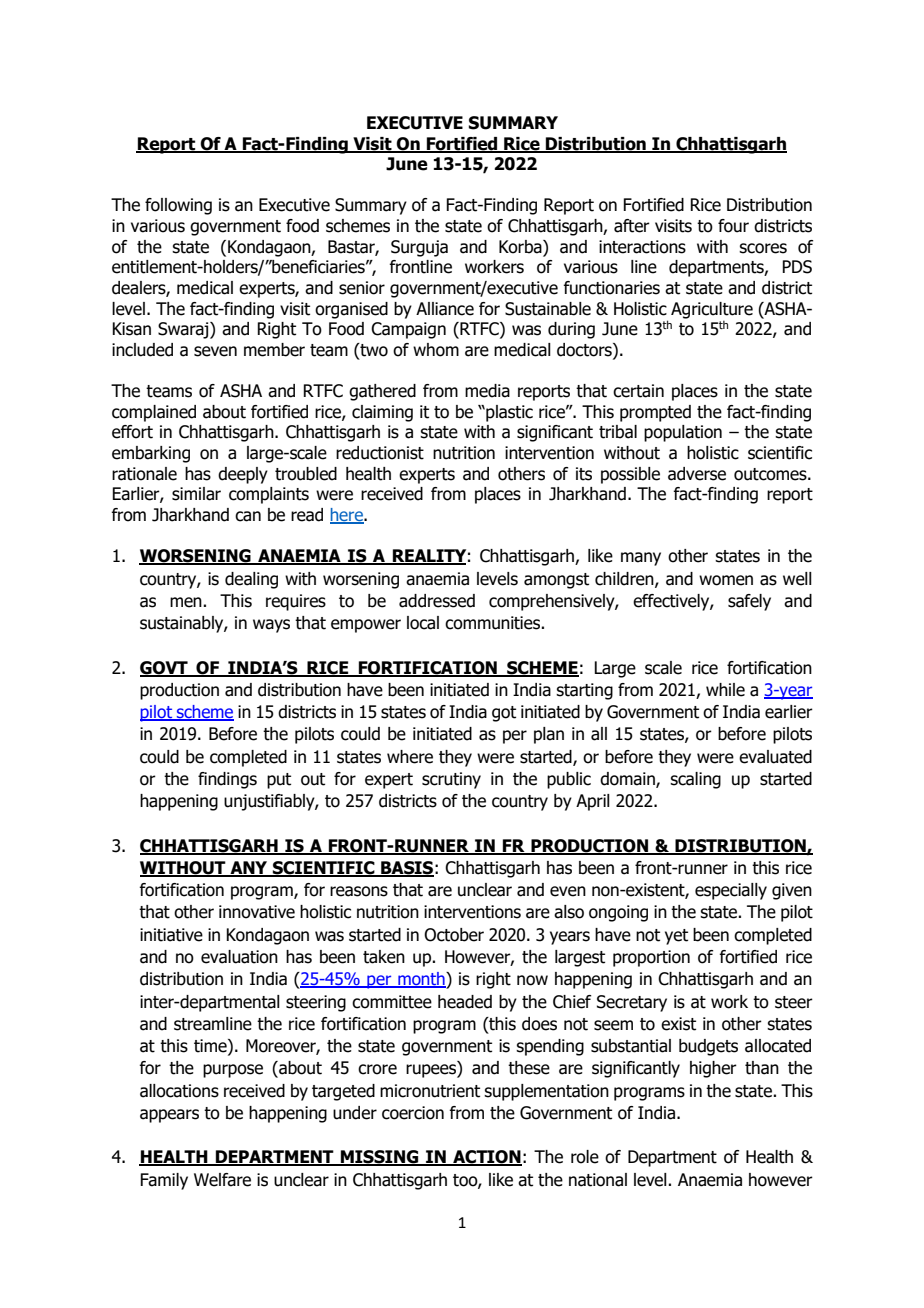  What do you see at coordinates (713, 1069) in the screenshot?
I see `higher` at bounding box center [713, 1069].
